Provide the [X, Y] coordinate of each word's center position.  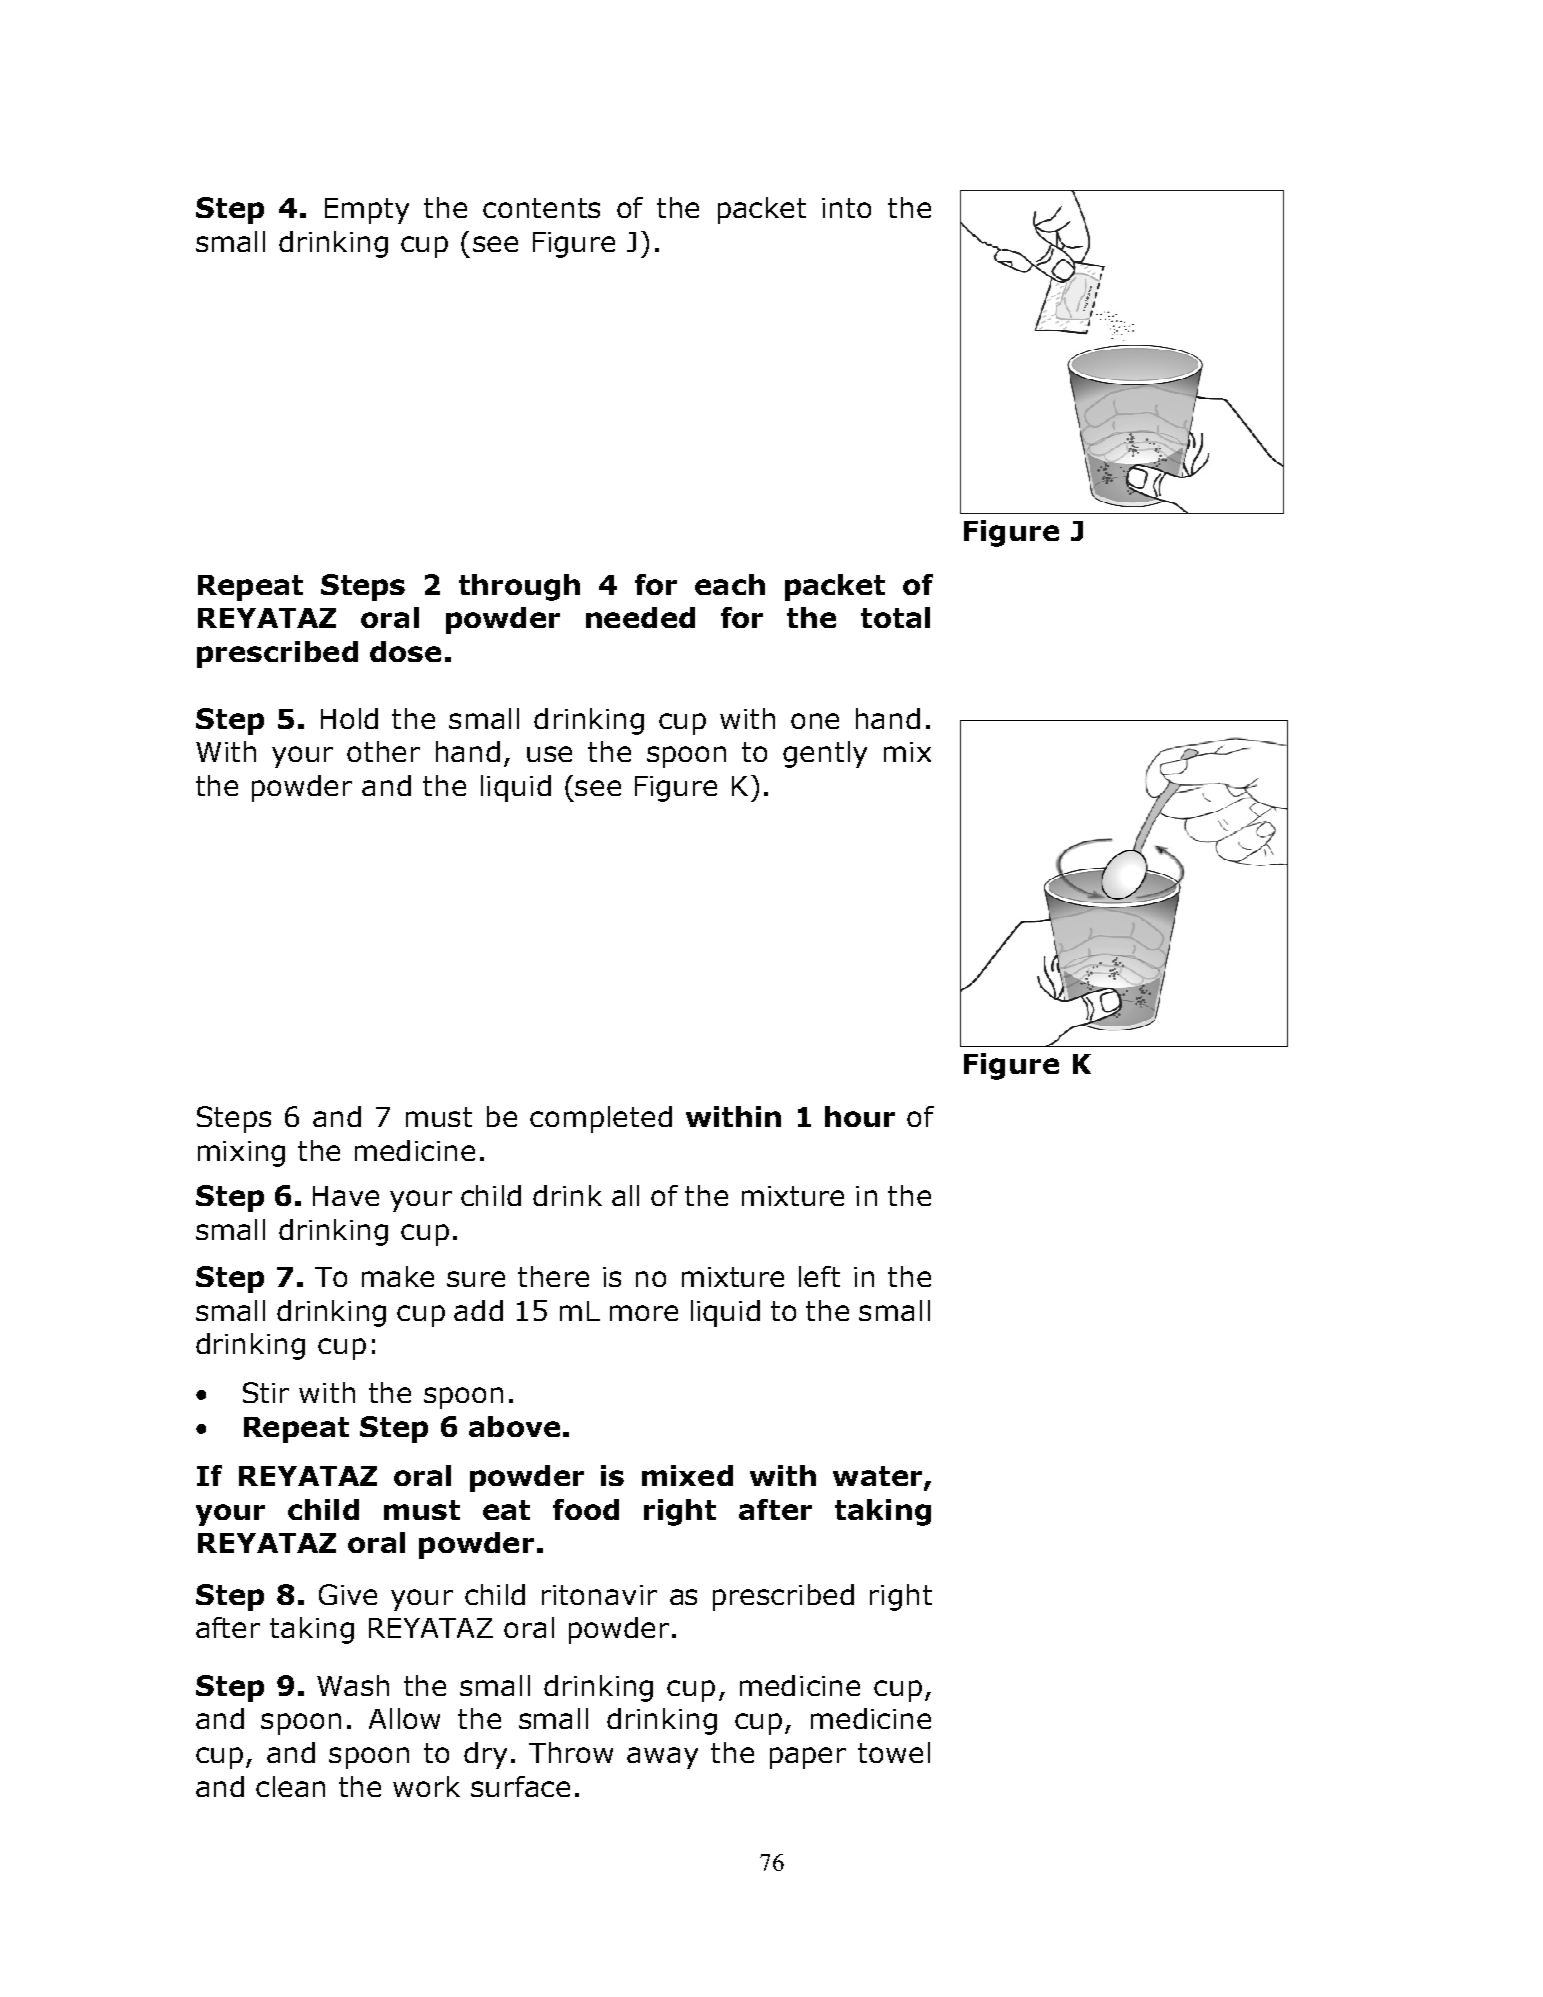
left [819, 1276]
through [519, 587]
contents [541, 208]
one [815, 721]
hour [860, 1116]
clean [290, 1786]
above [514, 1426]
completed [601, 1119]
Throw [571, 1752]
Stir [266, 1392]
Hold [349, 718]
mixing [241, 1154]
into [846, 208]
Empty [367, 211]
